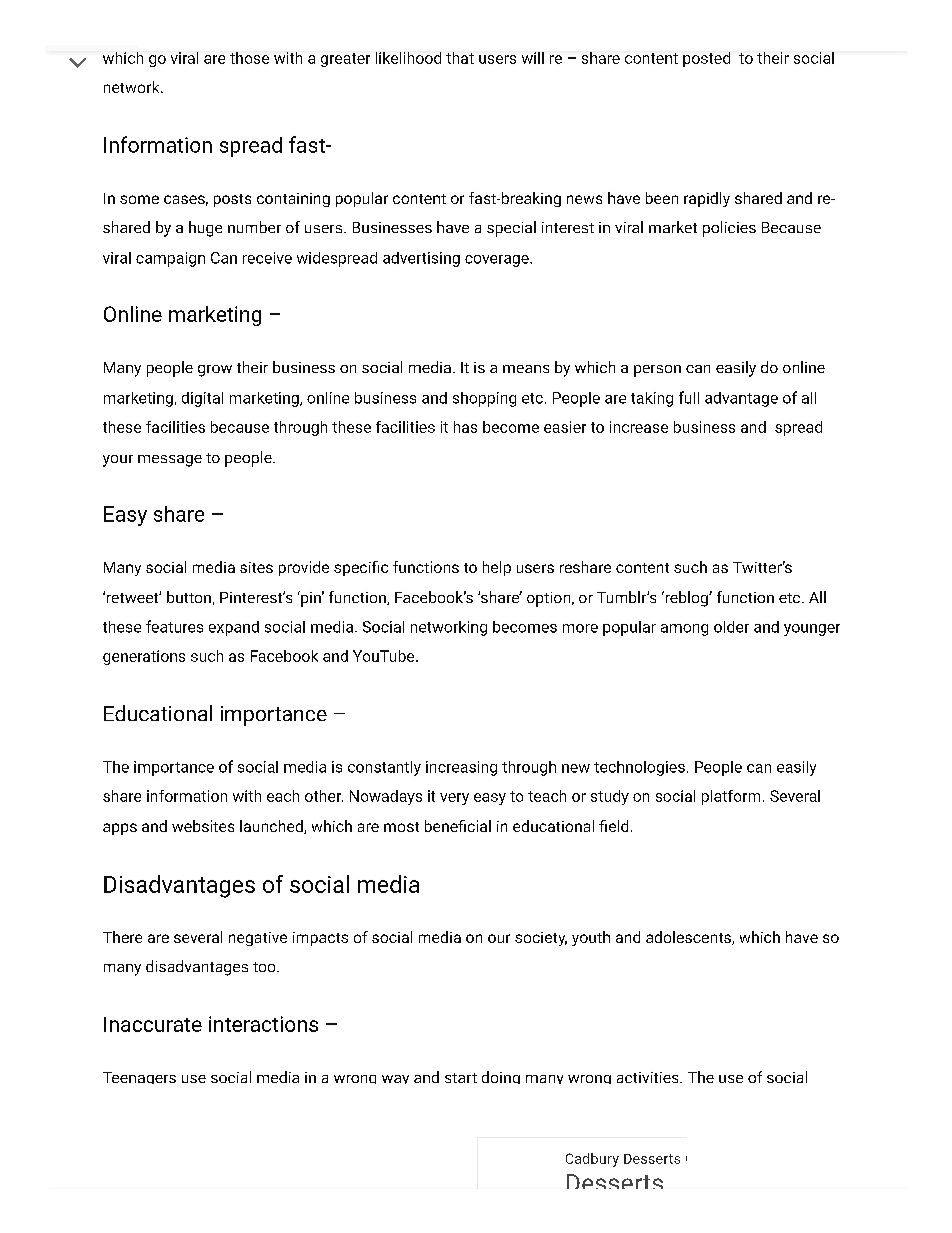 Image resolution: width=952 pixels, height=1233 pixels. Describe the element at coordinates (731, 627) in the screenshot. I see `older` at that location.
